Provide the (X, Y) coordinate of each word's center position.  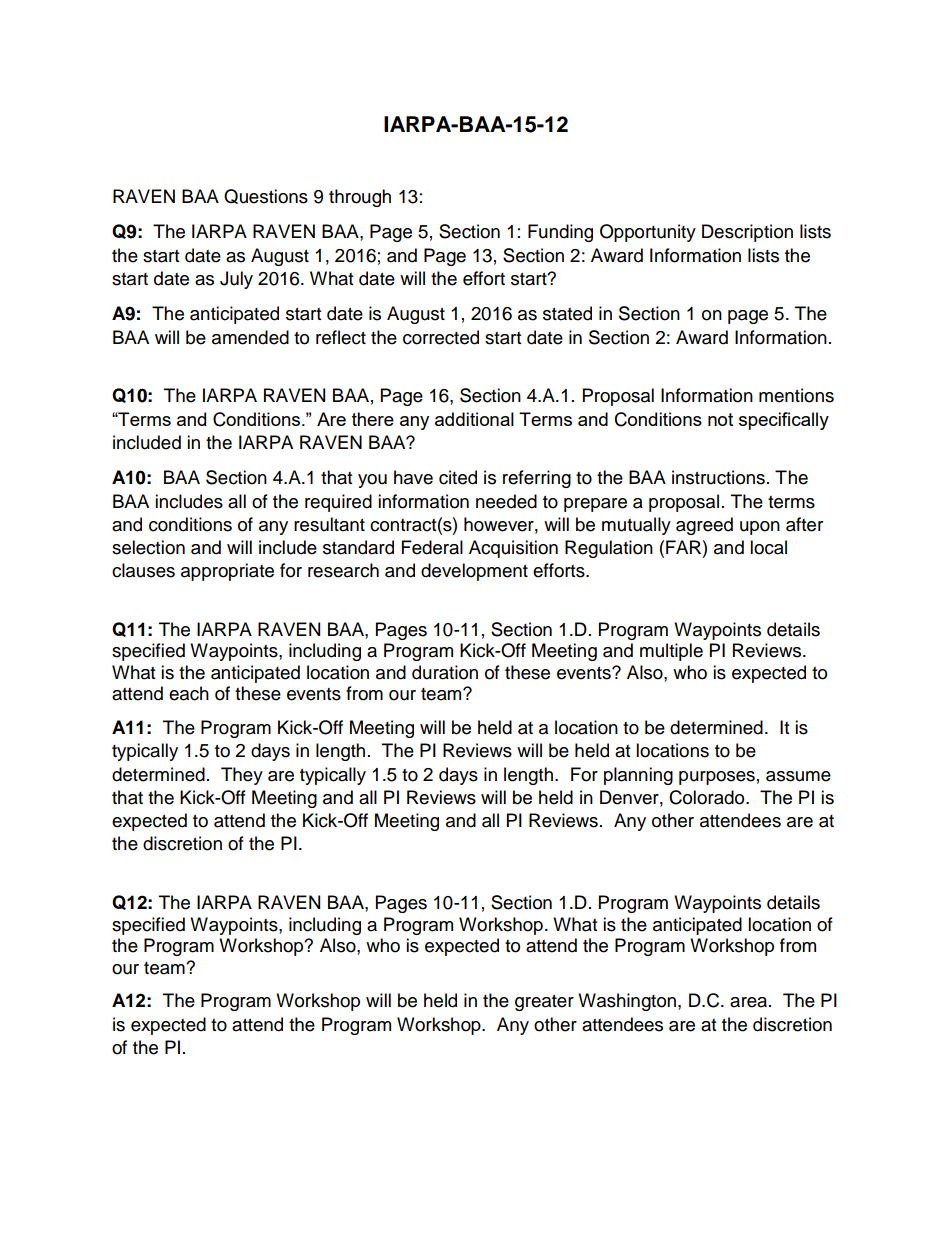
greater (544, 1003)
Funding (560, 233)
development (474, 572)
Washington (627, 1002)
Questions (266, 196)
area (748, 1002)
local (768, 547)
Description (747, 233)
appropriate (227, 572)
